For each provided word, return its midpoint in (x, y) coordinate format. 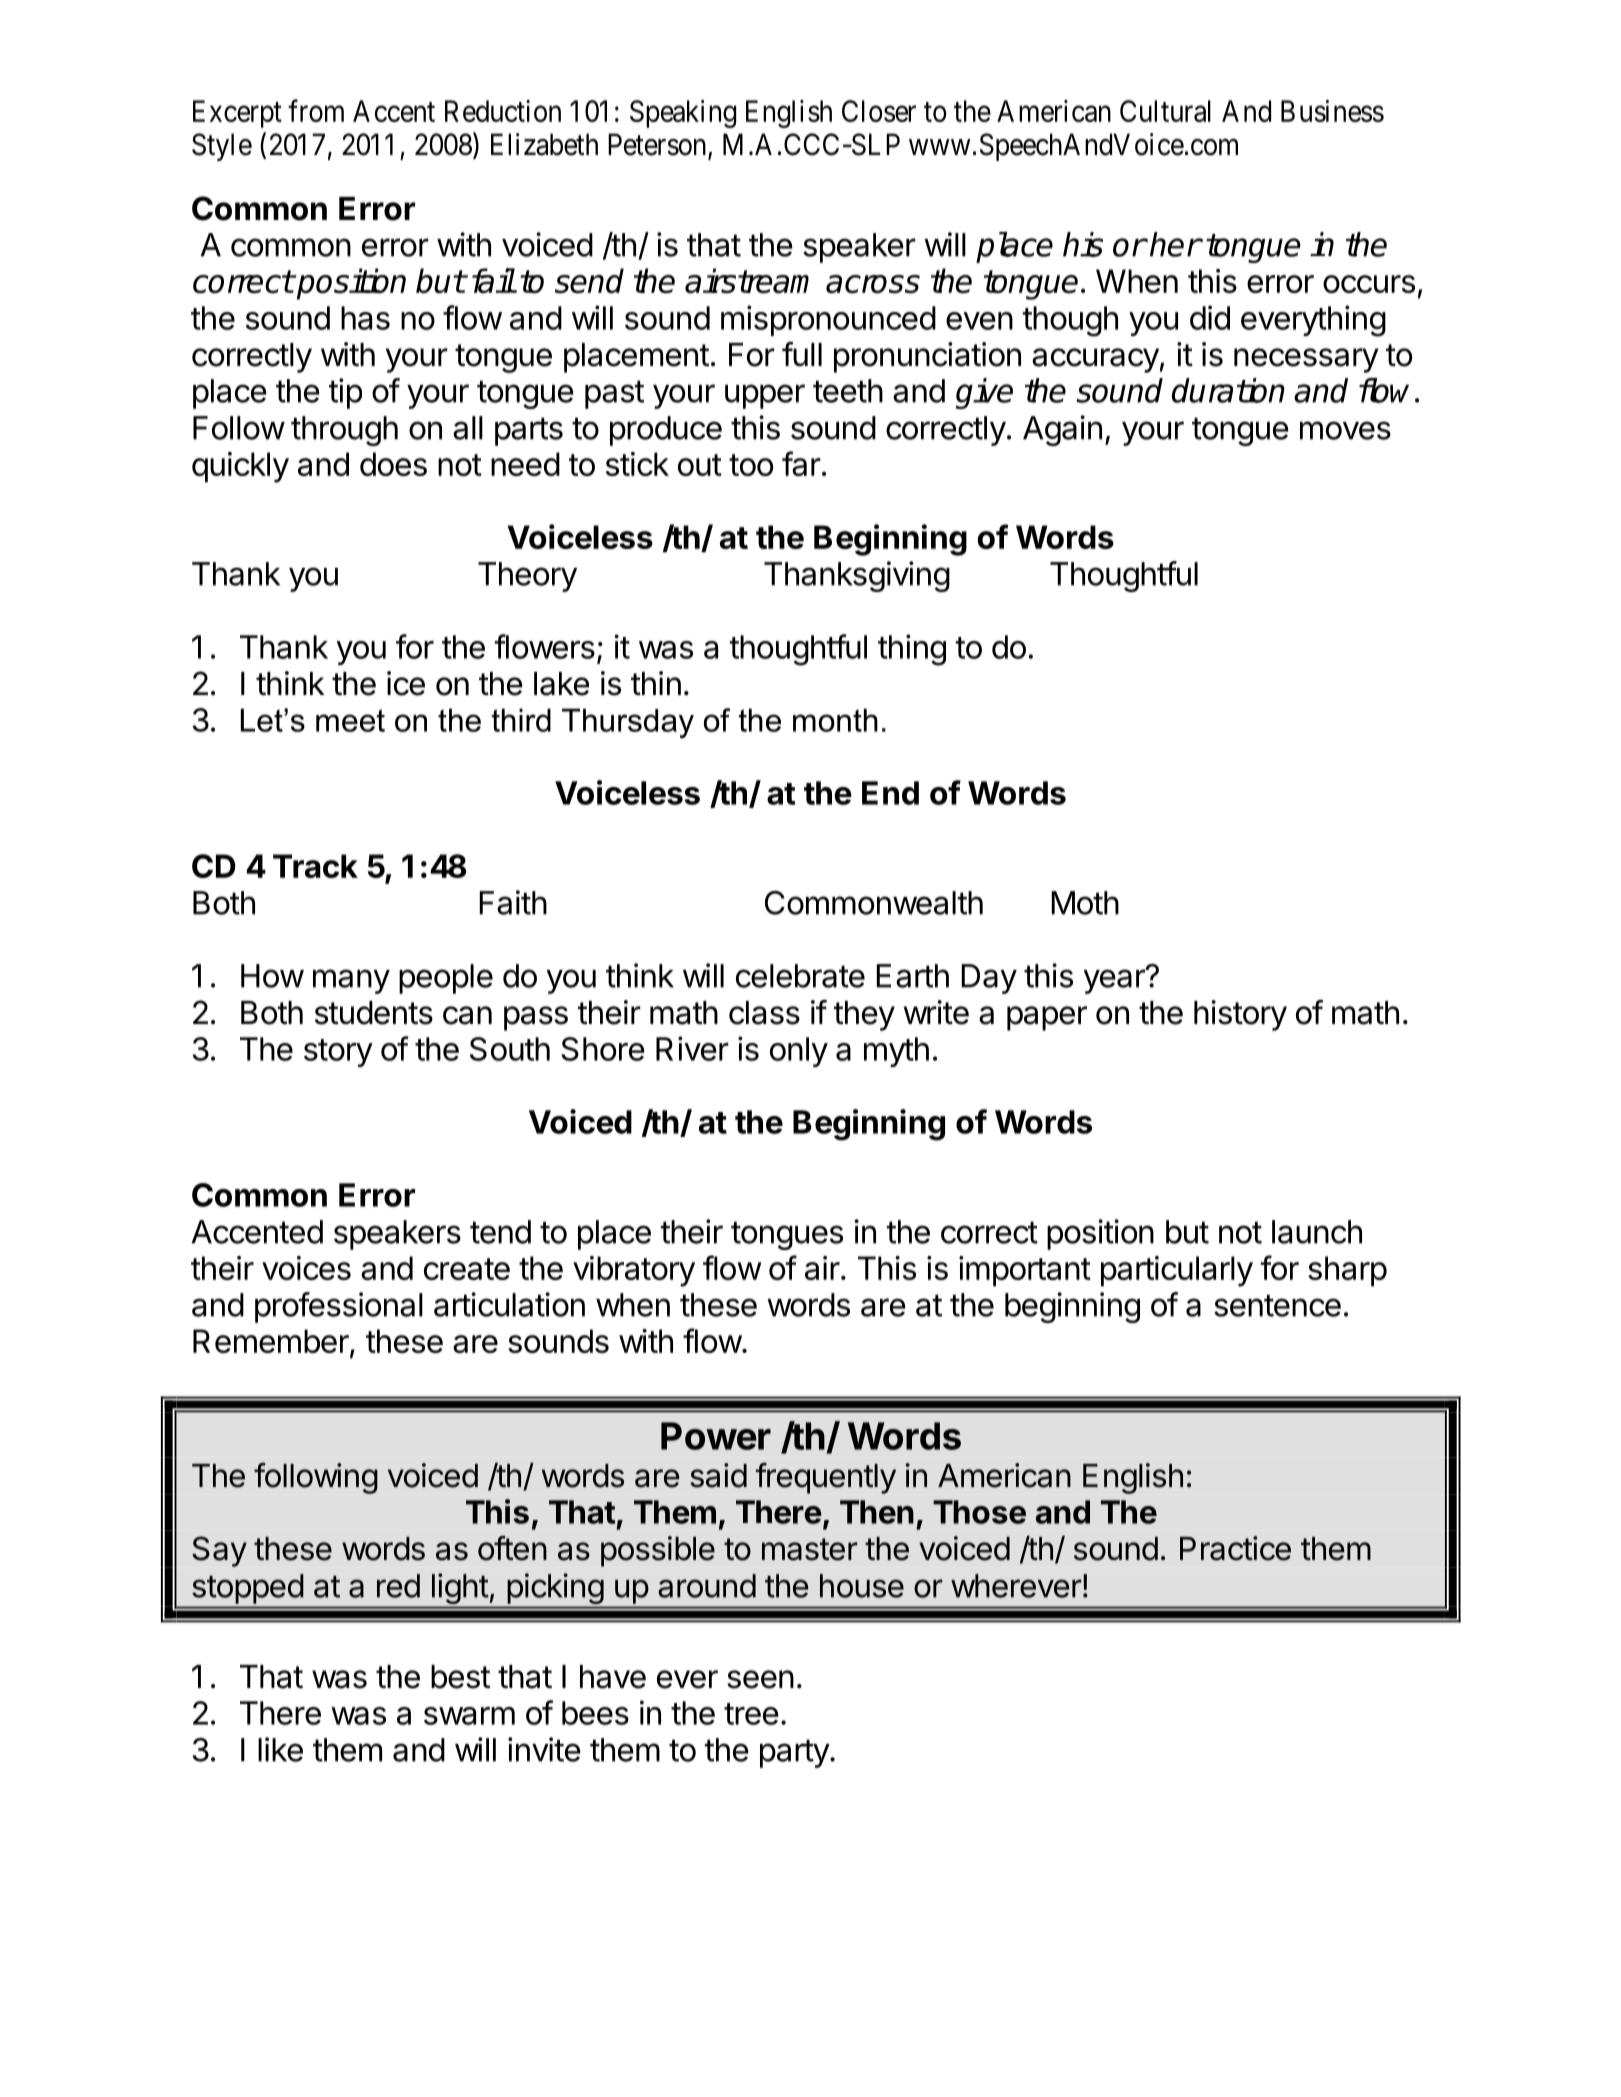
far (801, 463)
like (280, 1749)
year (1115, 981)
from (316, 110)
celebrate (800, 976)
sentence (1277, 1305)
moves (1345, 430)
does (393, 464)
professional (339, 1307)
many (351, 981)
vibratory (634, 1271)
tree (751, 1714)
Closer (879, 111)
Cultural (1165, 111)
